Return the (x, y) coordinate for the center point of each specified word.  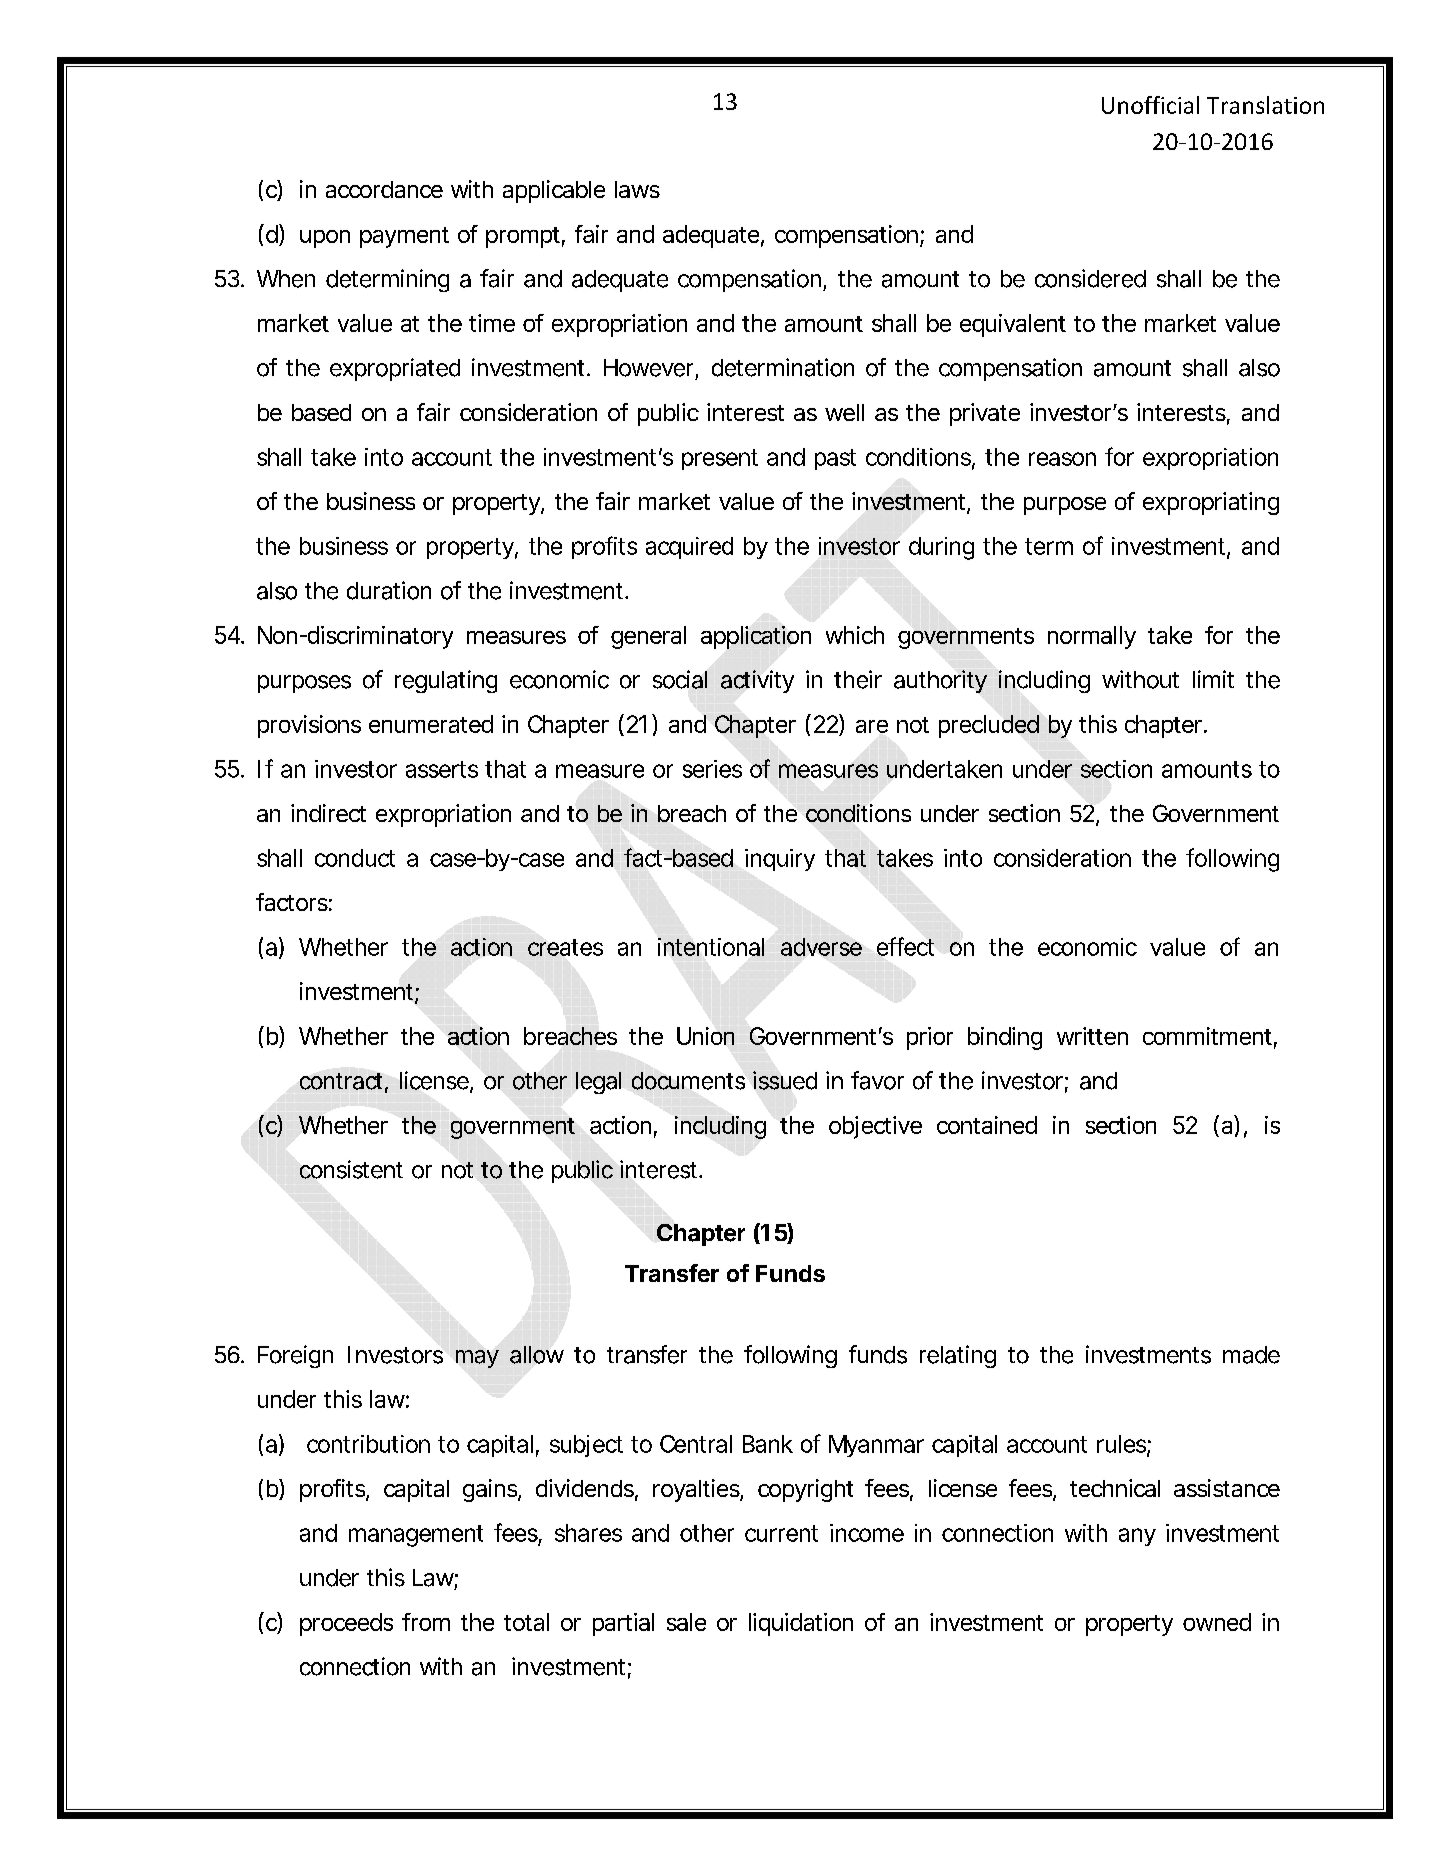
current (781, 1533)
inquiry (780, 860)
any (1137, 1537)
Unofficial (1150, 105)
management (416, 1536)
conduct (355, 858)
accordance (384, 189)
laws (637, 189)
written (1092, 1036)
